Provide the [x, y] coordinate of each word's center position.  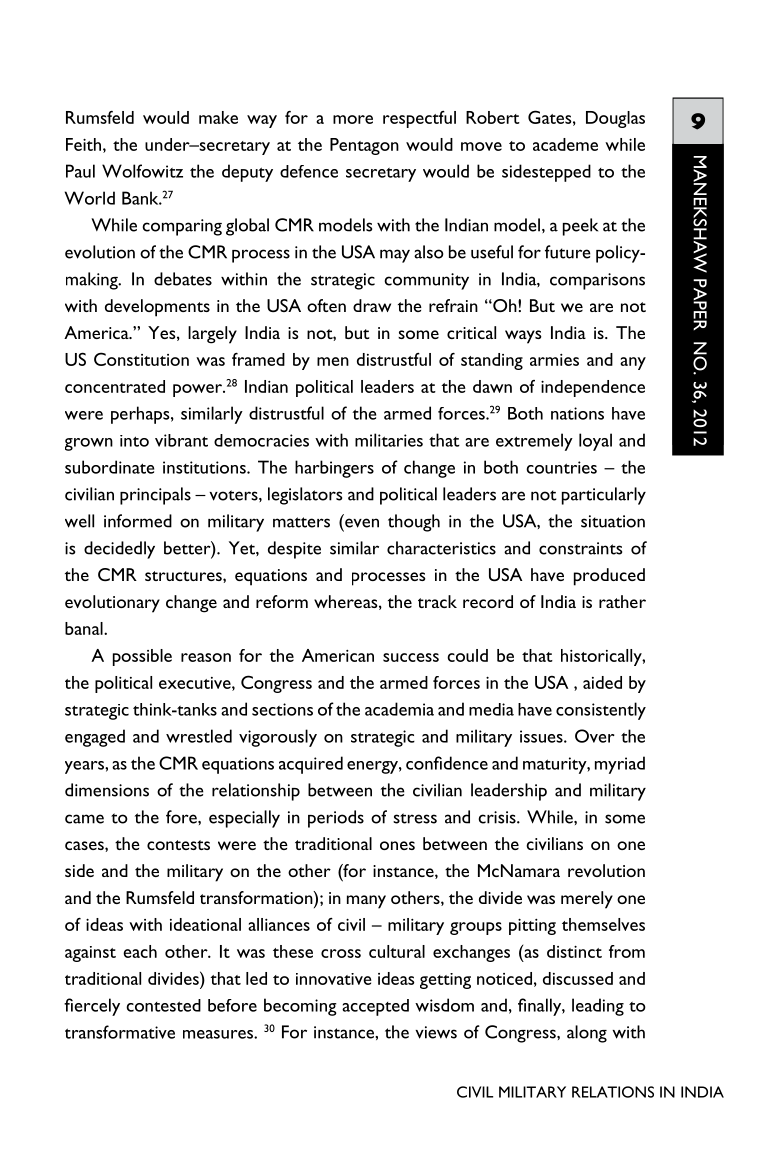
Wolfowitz [142, 171]
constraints [580, 548]
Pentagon [364, 146]
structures [184, 576]
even [361, 521]
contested [163, 1005]
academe [565, 144]
